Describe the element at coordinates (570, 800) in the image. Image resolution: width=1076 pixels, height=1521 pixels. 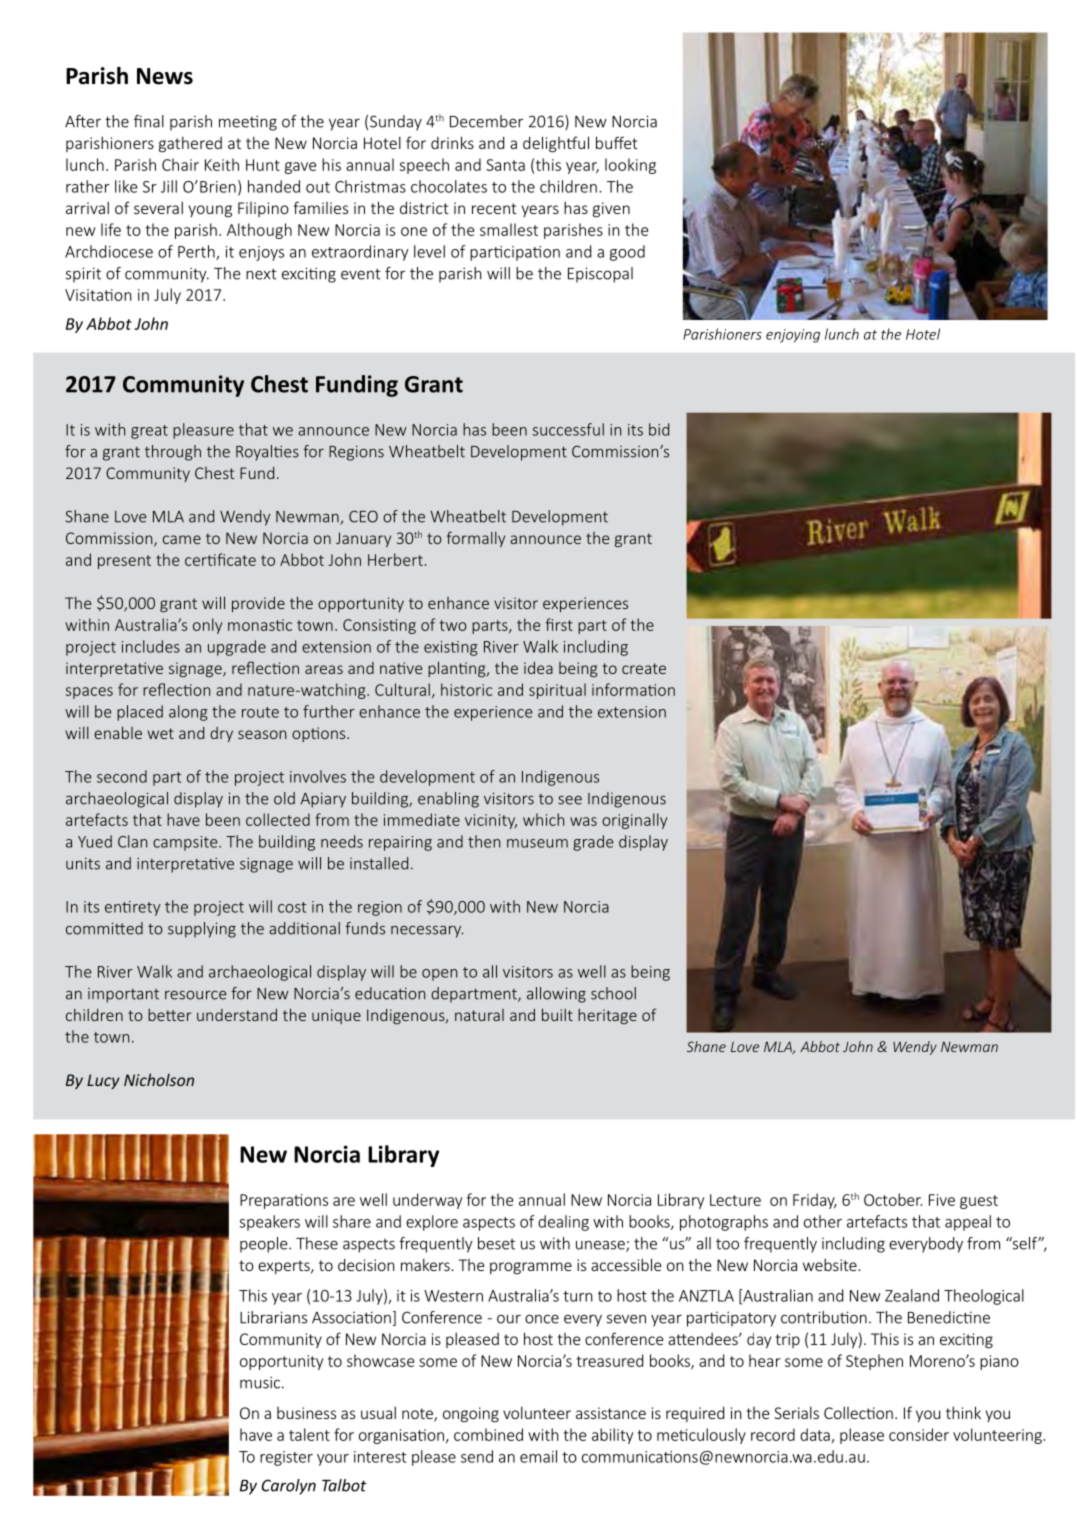
I see `see` at that location.
